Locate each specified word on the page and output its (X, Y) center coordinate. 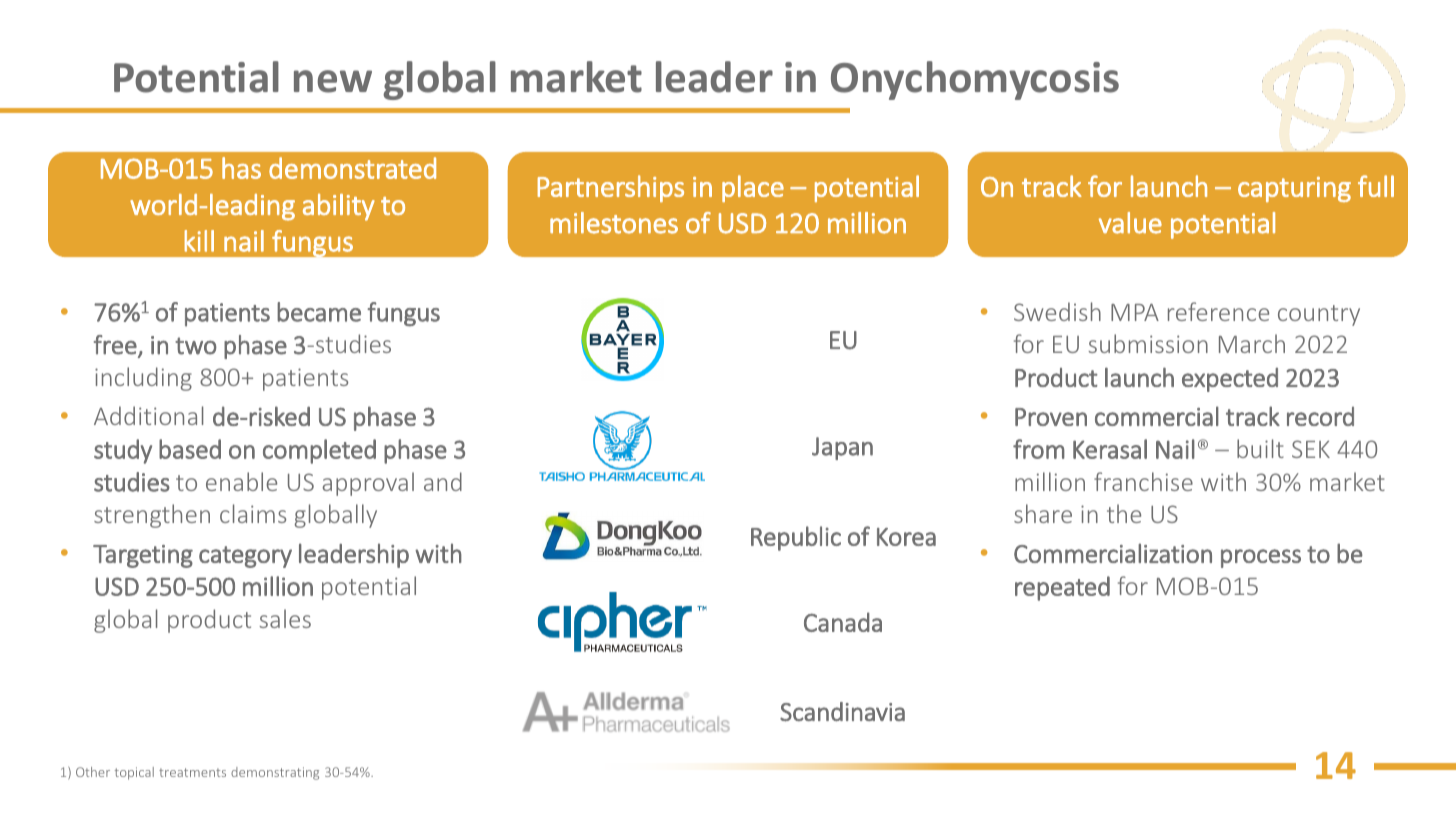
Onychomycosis (975, 80)
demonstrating (275, 773)
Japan (842, 448)
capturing (1294, 189)
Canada (843, 622)
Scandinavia (842, 712)
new (333, 81)
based (190, 449)
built (1260, 448)
